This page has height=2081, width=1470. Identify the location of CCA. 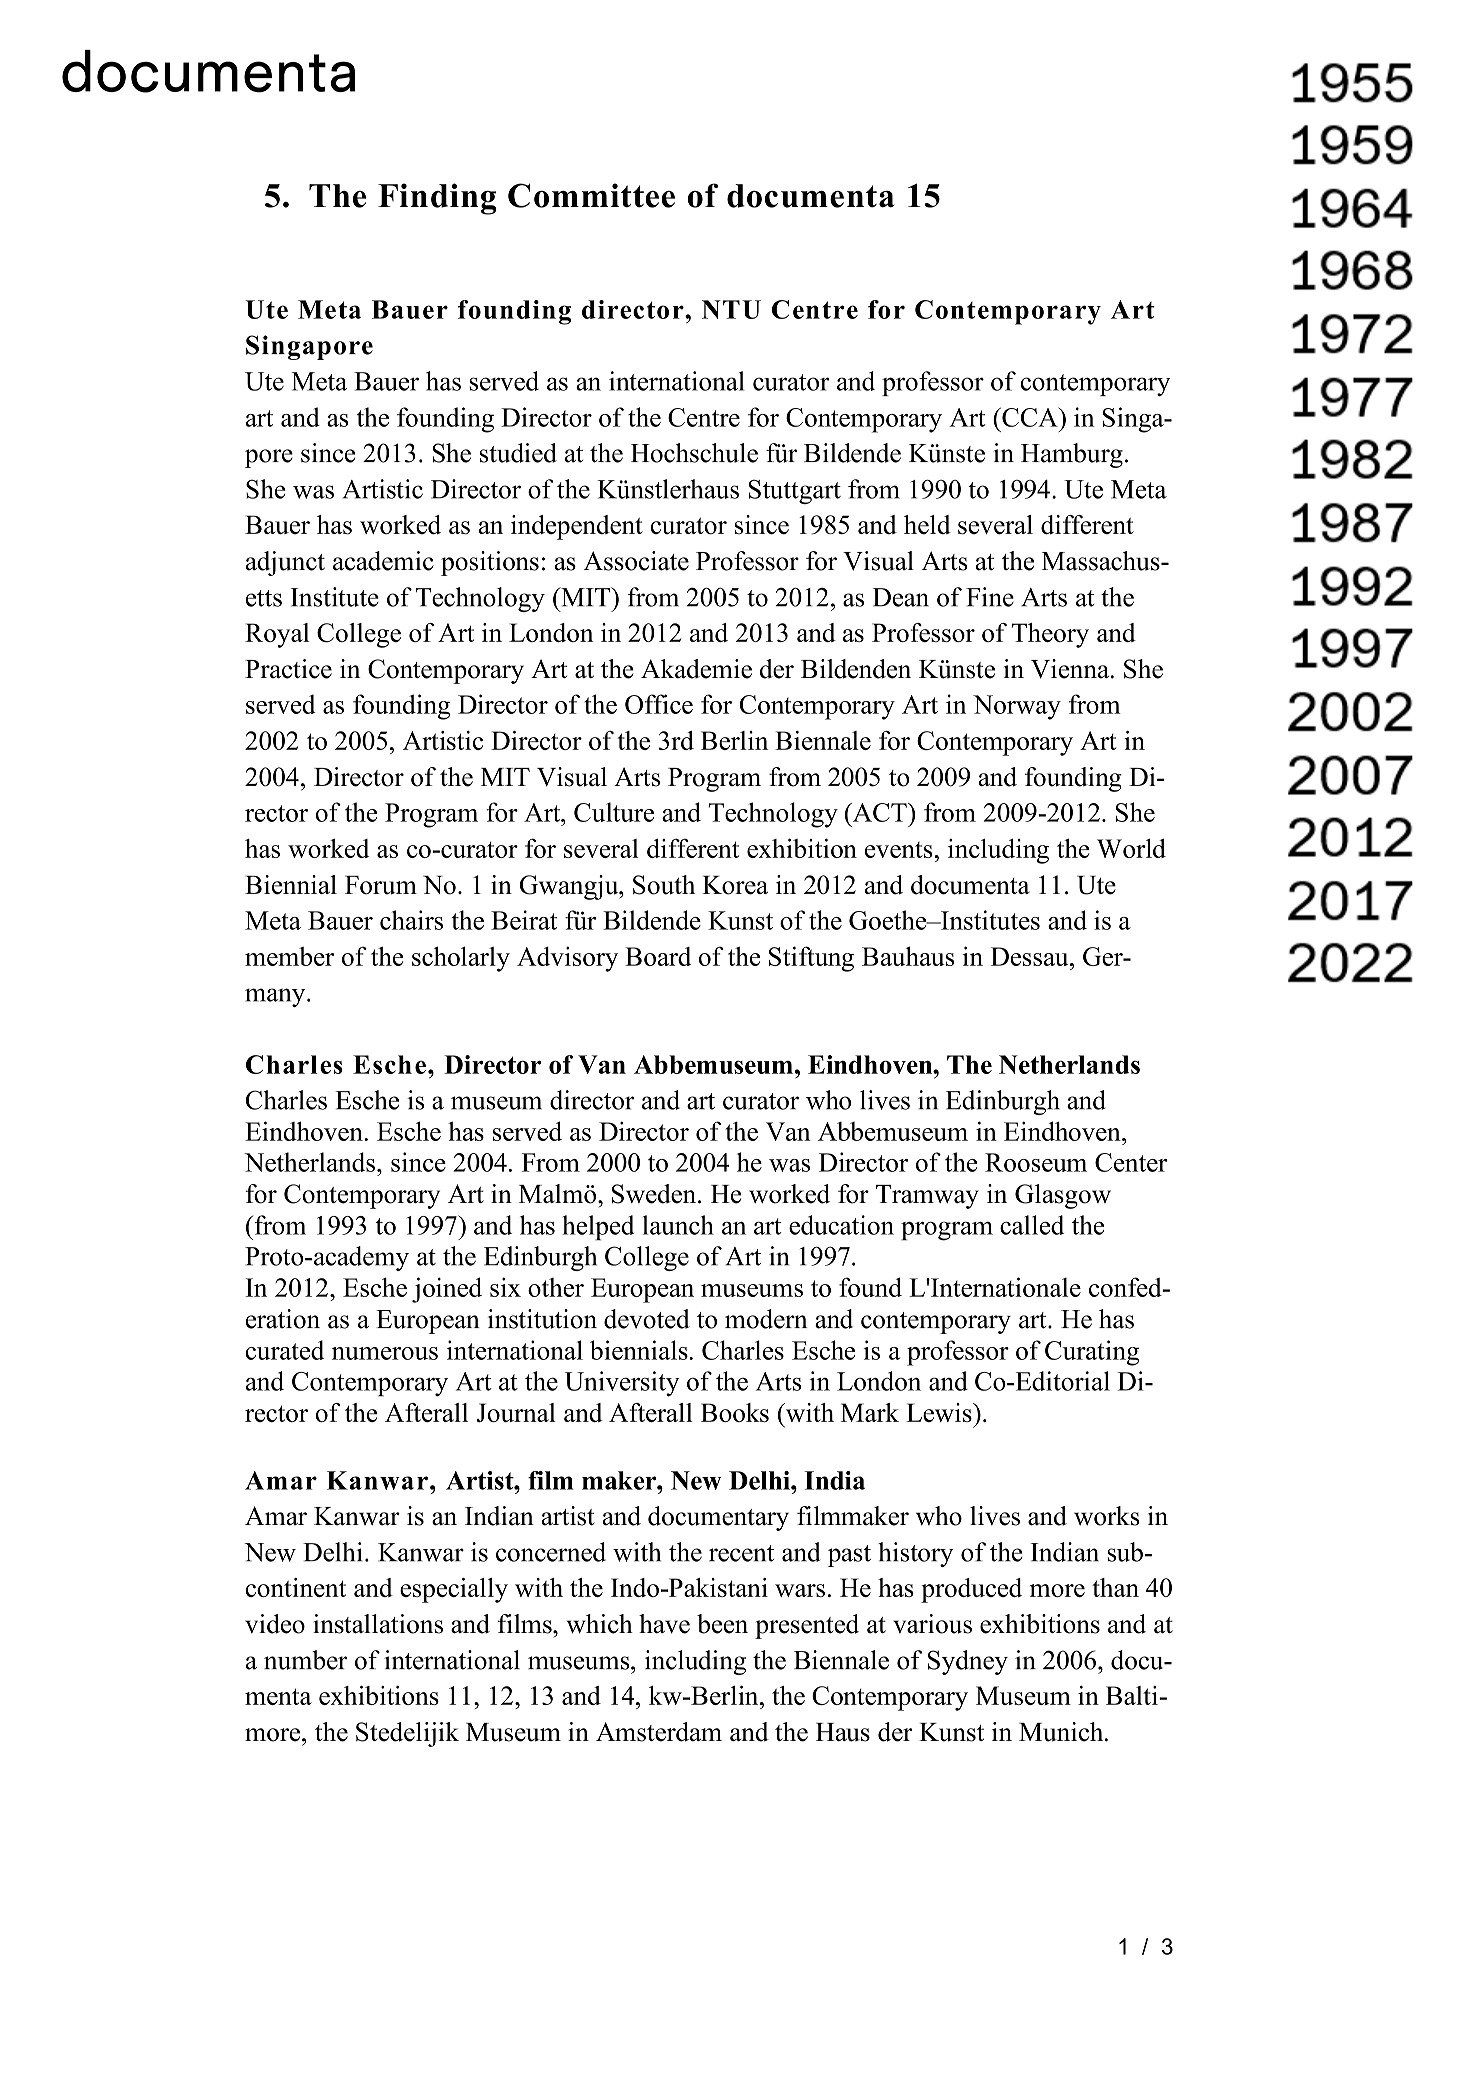
(1030, 417).
